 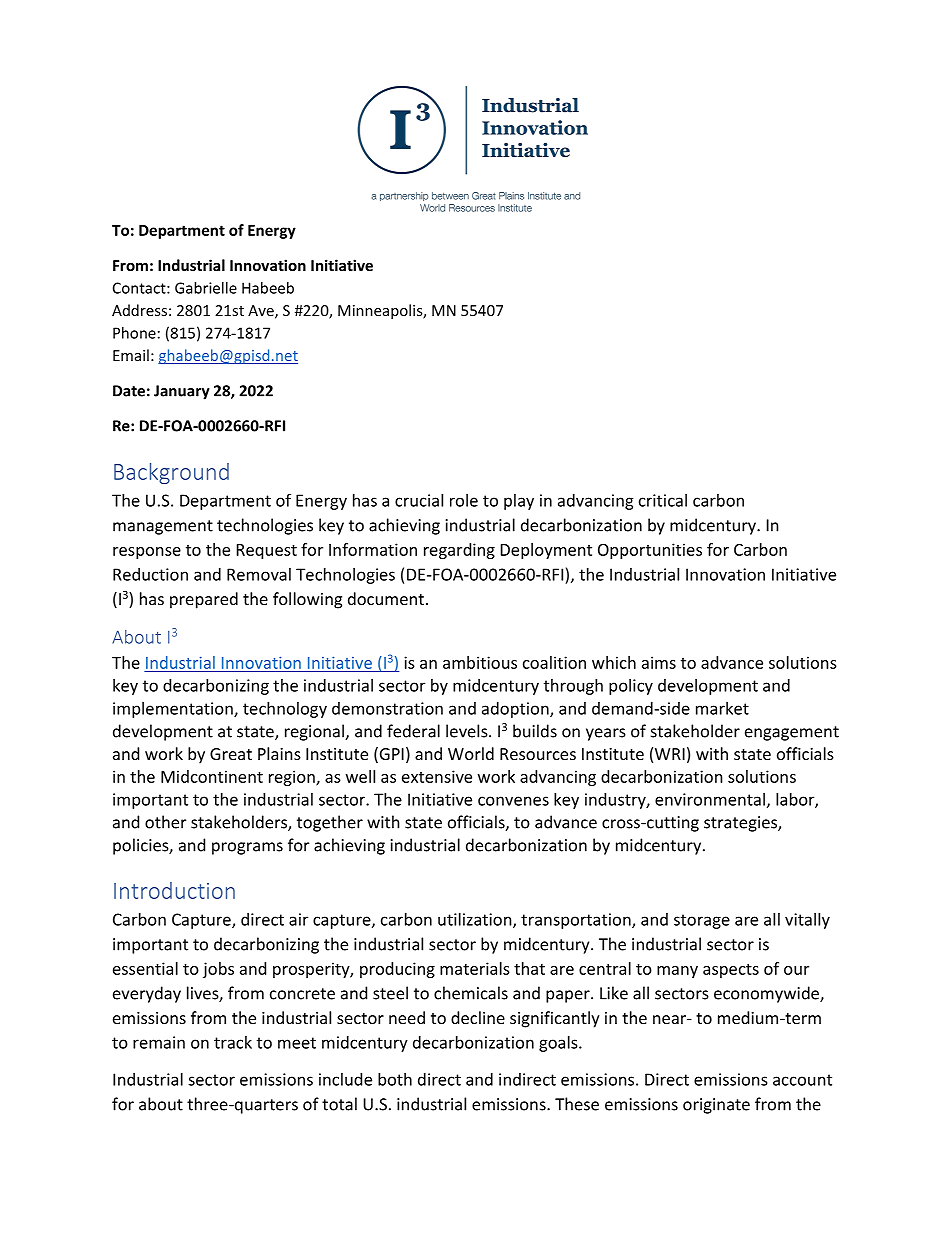 I want to click on environmental, so click(x=710, y=799).
